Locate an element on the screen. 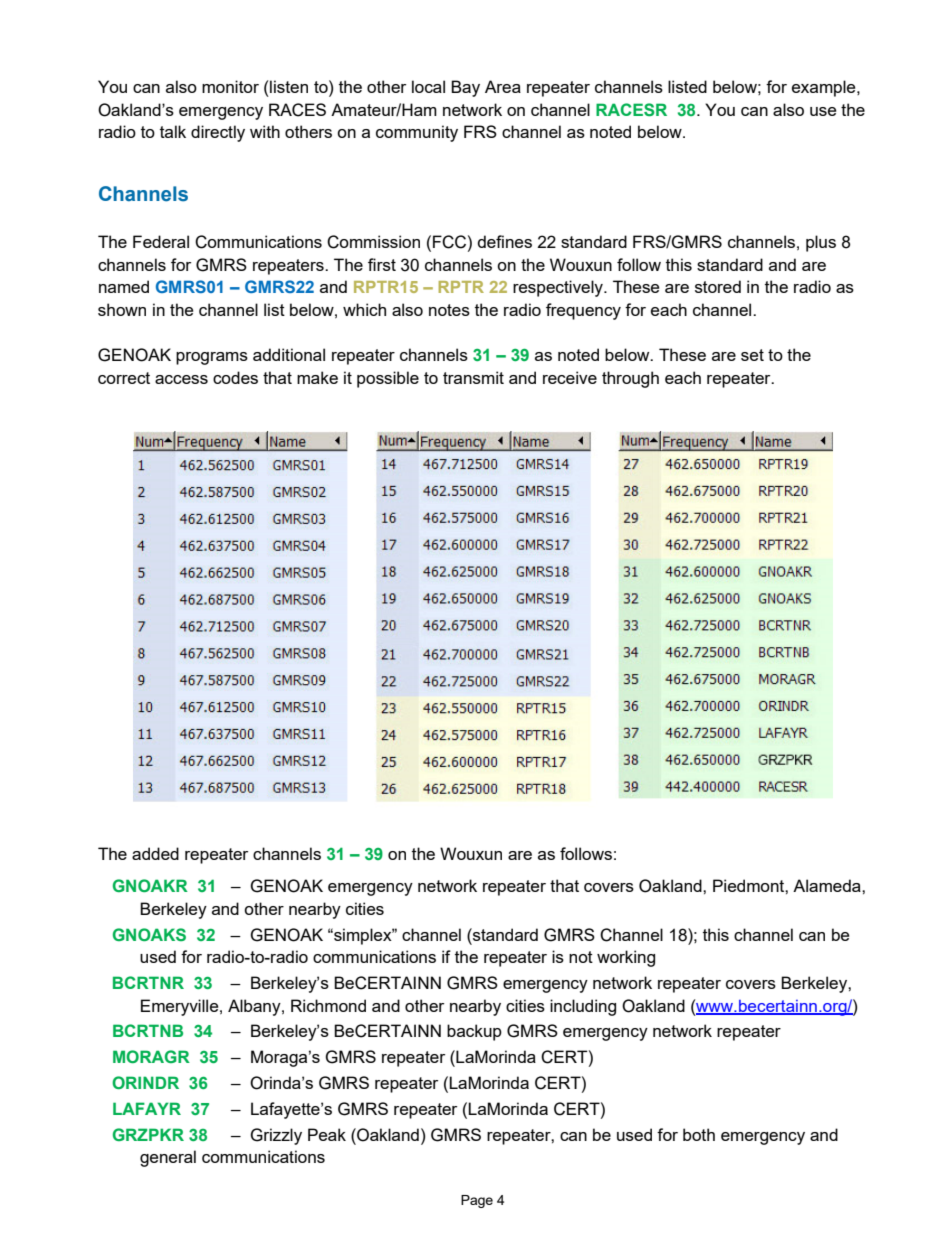  general is located at coordinates (168, 1158).
